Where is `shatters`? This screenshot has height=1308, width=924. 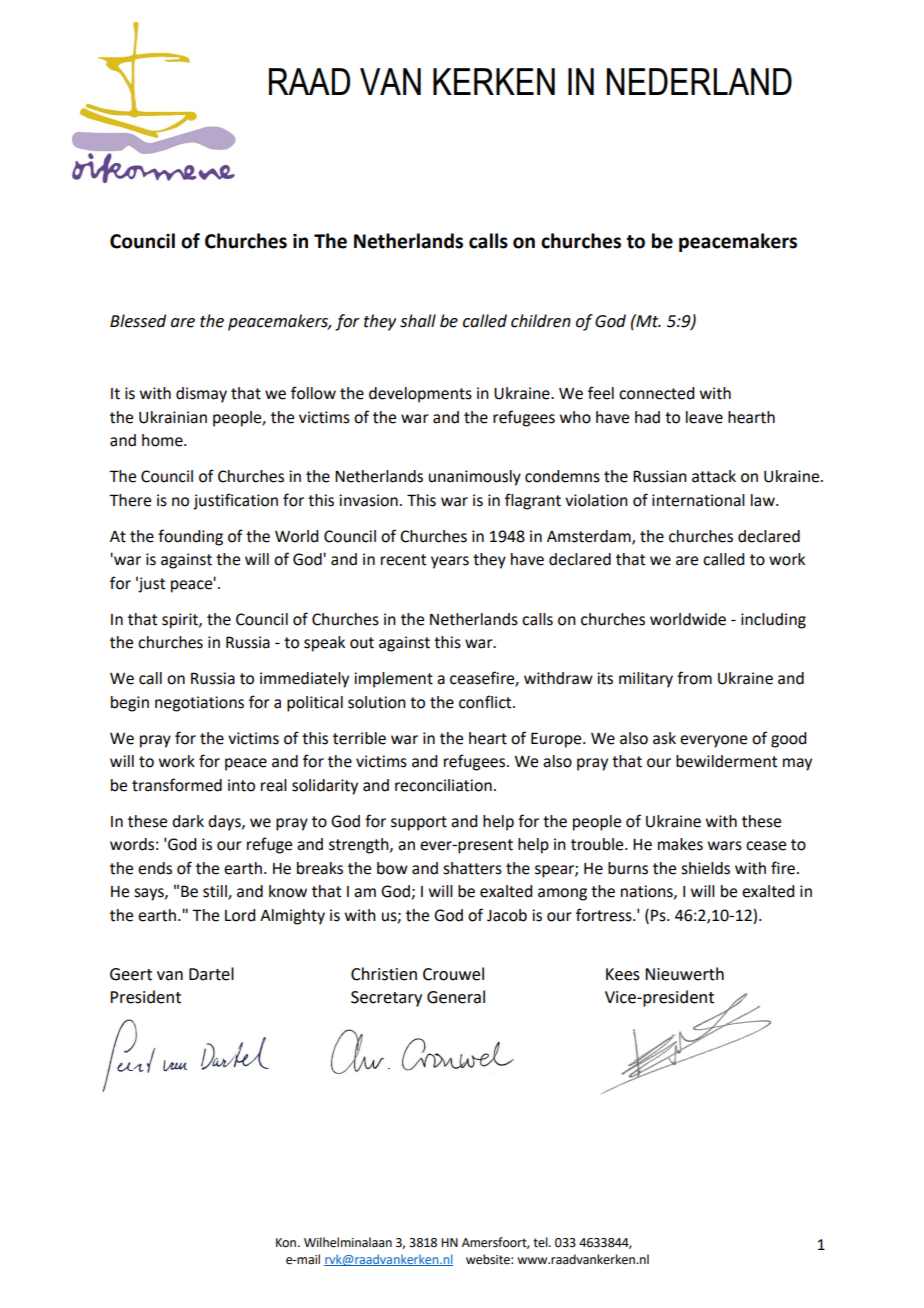 shatters is located at coordinates (472, 868).
